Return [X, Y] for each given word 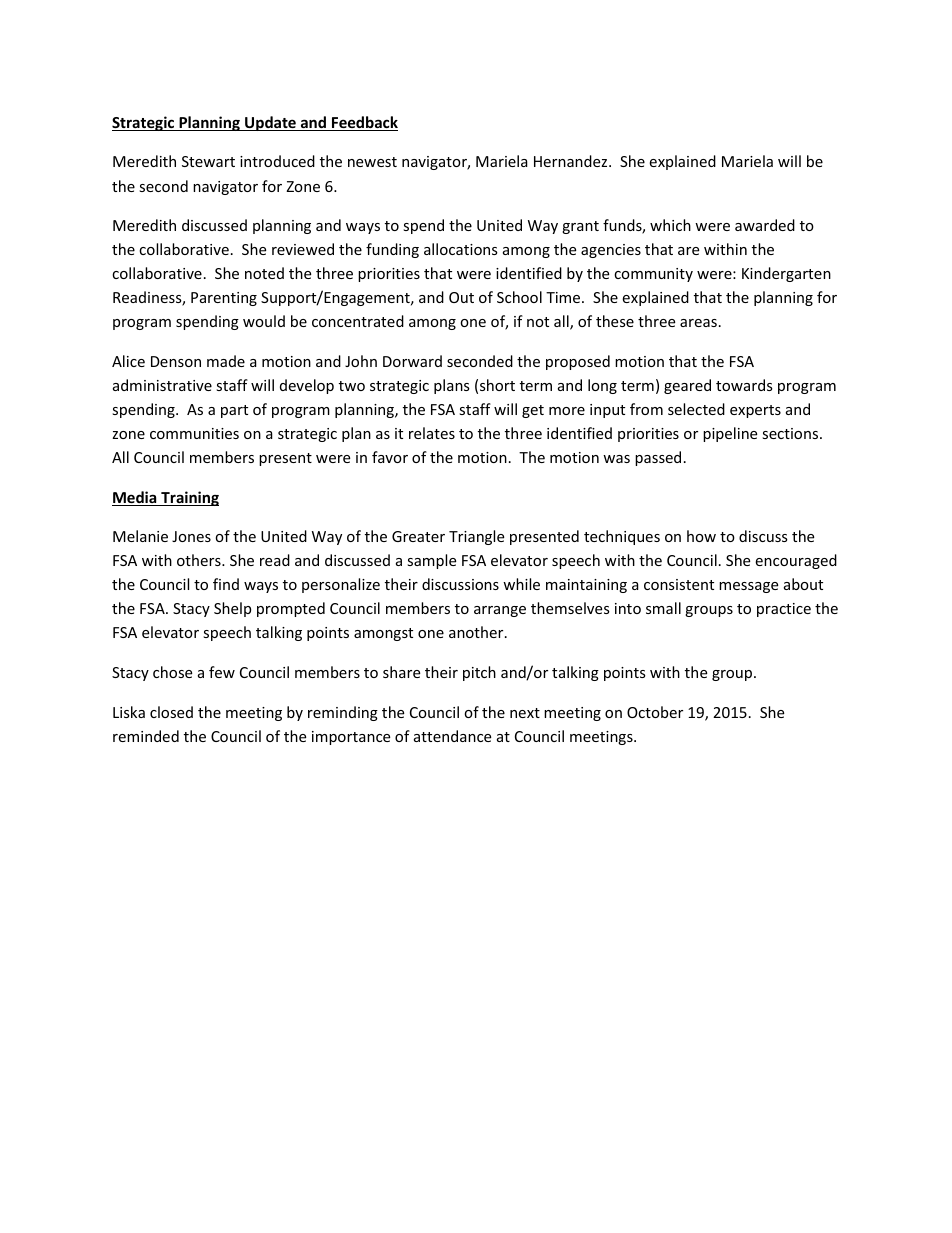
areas [698, 323]
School [519, 297]
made [226, 361]
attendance [452, 736]
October [655, 712]
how [701, 536]
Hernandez [572, 161]
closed [171, 712]
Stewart [208, 161]
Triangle [476, 537]
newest [372, 162]
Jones [191, 536]
